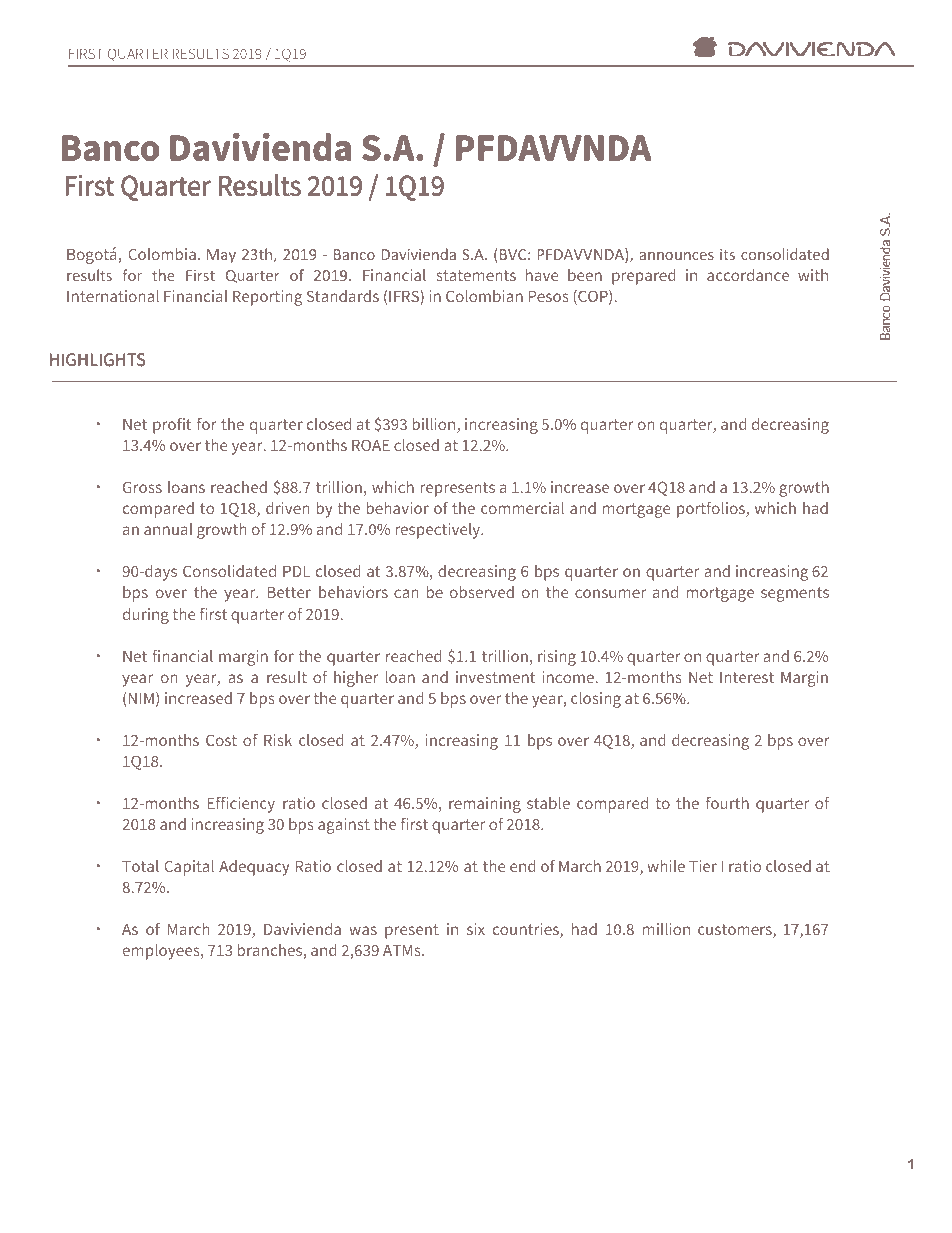 Image resolution: width=952 pixels, height=1233 pixels. What do you see at coordinates (476, 275) in the image?
I see `statements` at bounding box center [476, 275].
